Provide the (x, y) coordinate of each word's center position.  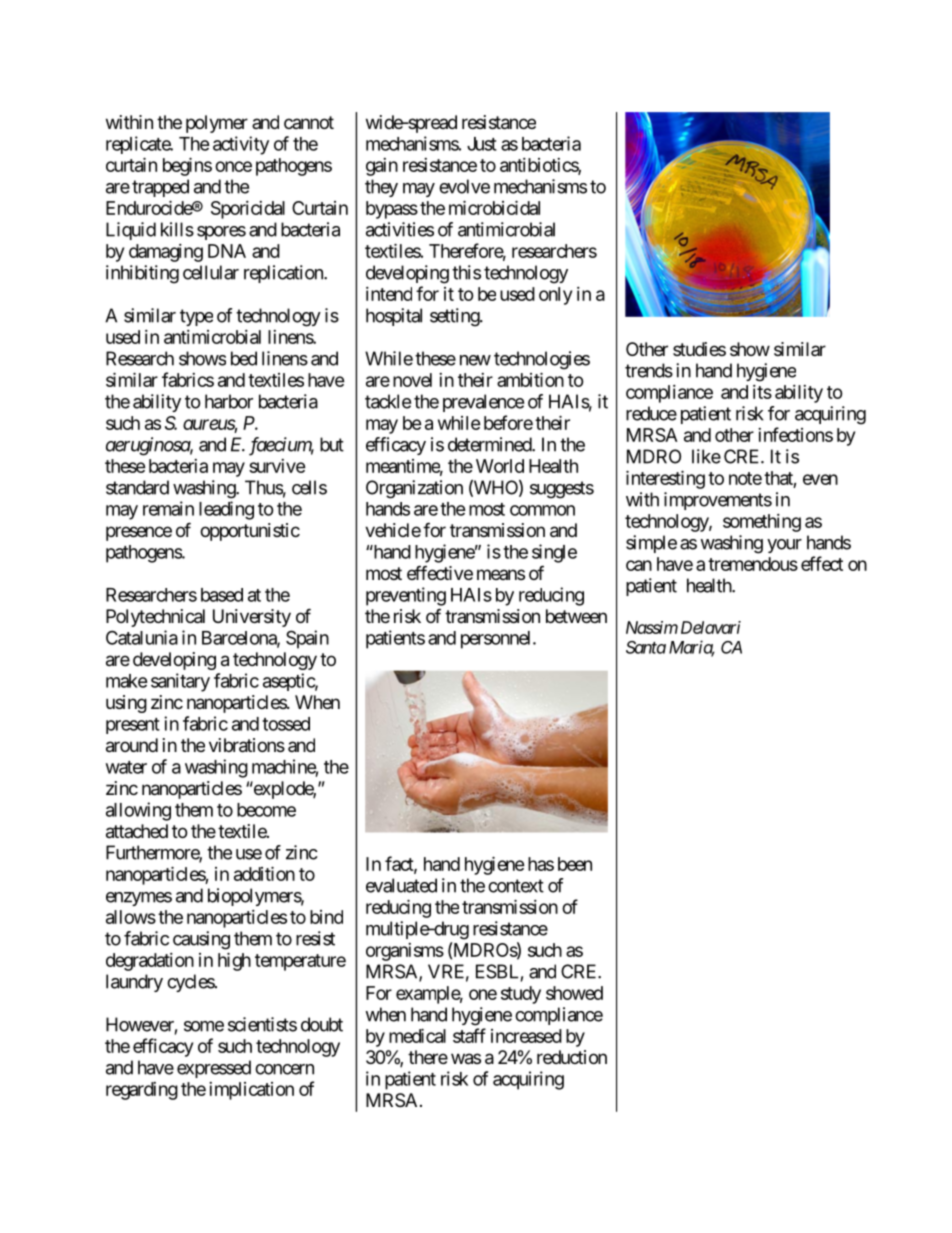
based (222, 595)
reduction (572, 1057)
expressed (214, 1069)
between (576, 616)
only (555, 296)
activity (241, 145)
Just (482, 144)
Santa (646, 647)
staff (469, 1035)
